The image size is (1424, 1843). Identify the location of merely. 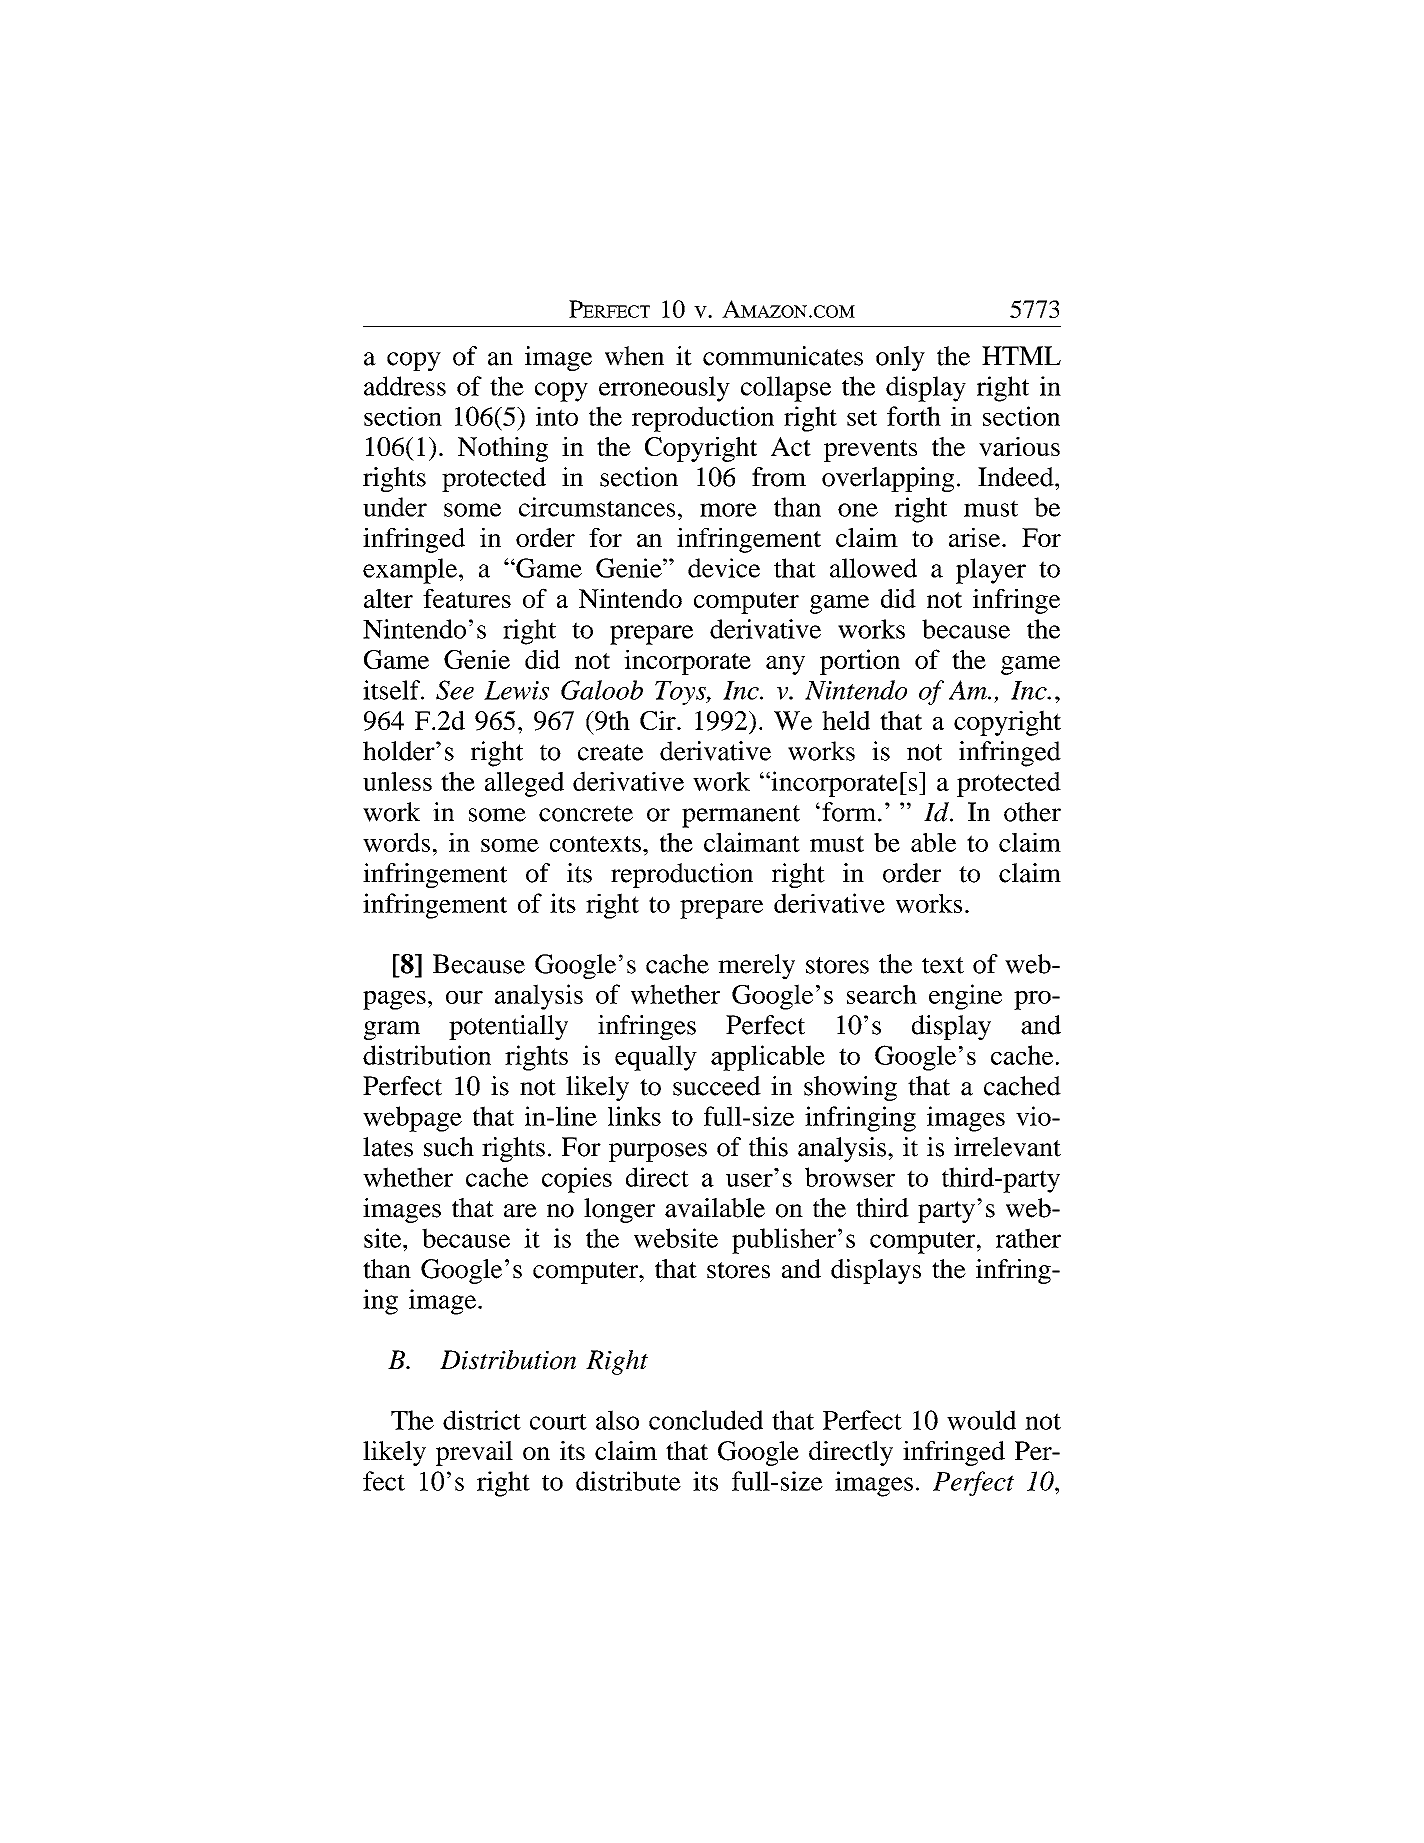
(756, 966).
